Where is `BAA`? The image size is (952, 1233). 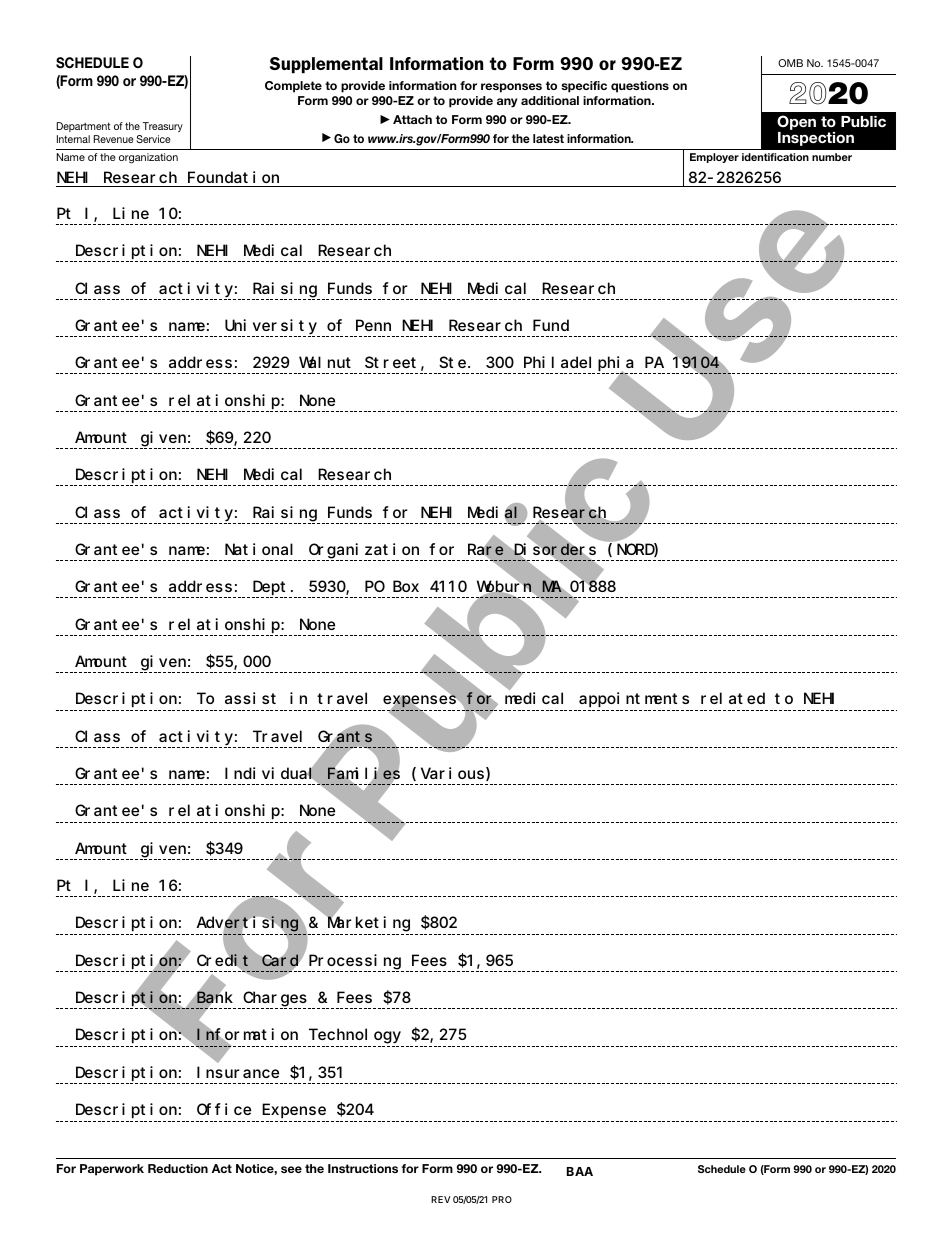
BAA is located at coordinates (580, 1171).
